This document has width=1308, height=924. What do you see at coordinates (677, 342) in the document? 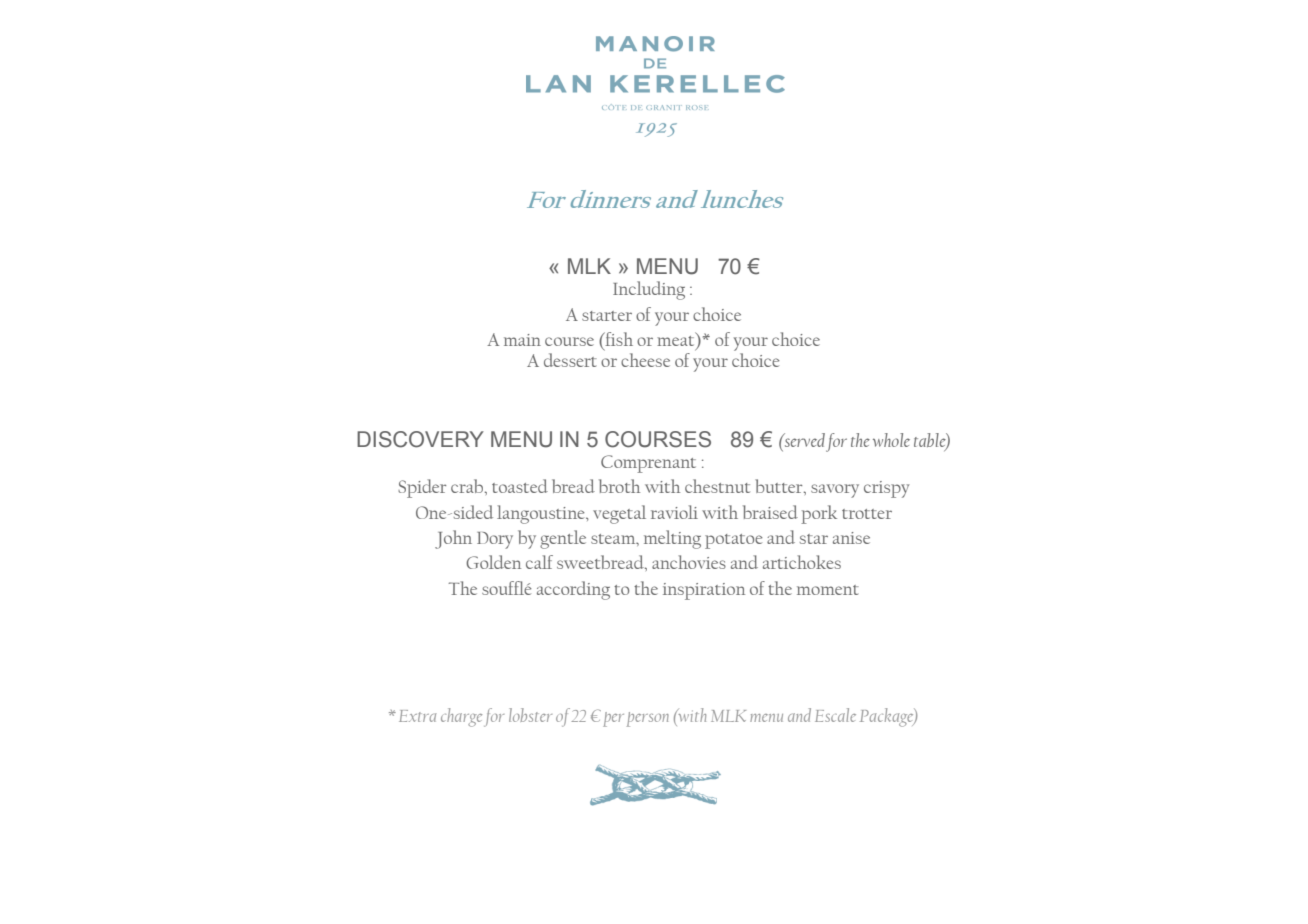
I see `meat` at bounding box center [677, 342].
